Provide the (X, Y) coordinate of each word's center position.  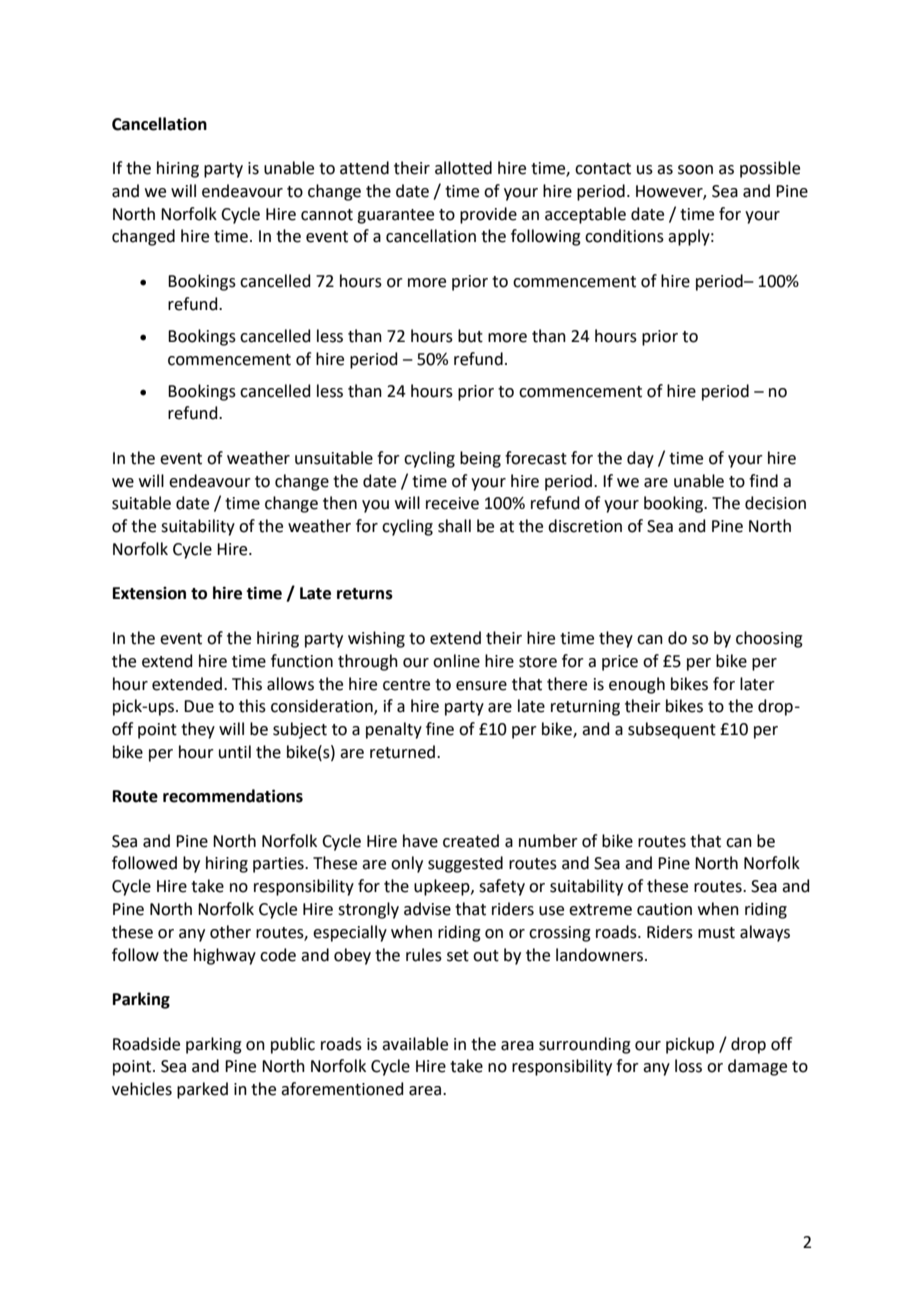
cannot (327, 215)
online (456, 661)
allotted (463, 168)
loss (688, 1066)
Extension (149, 593)
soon (695, 170)
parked (202, 1090)
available (415, 1044)
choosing (769, 639)
